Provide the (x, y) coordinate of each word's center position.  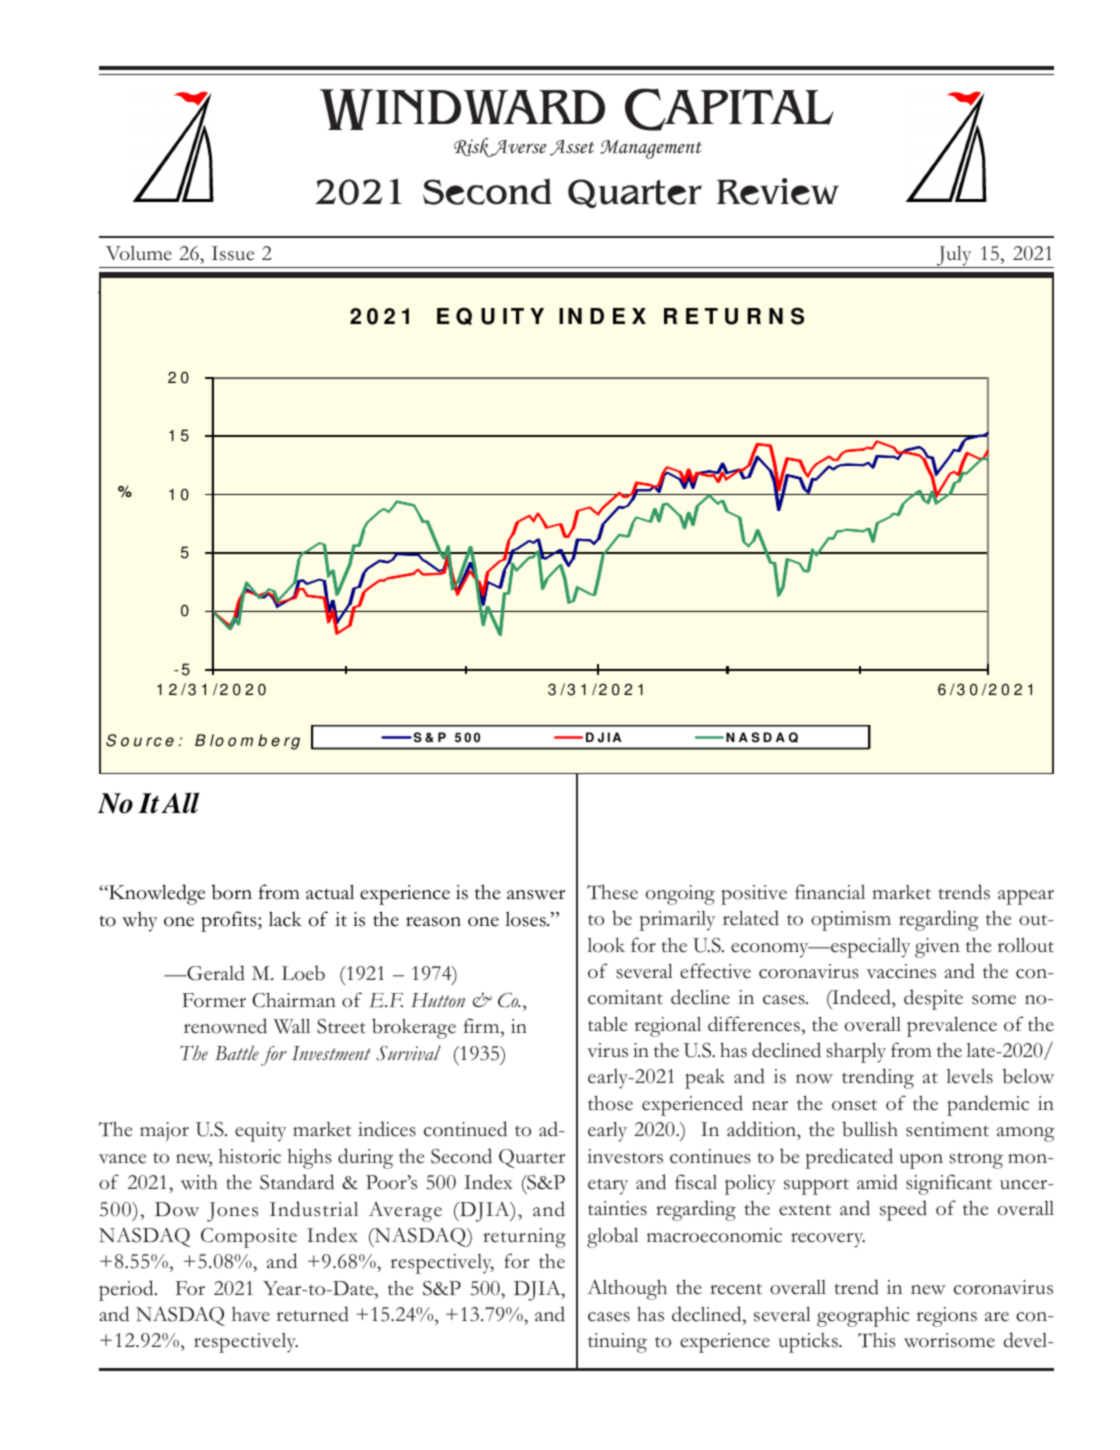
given (937, 948)
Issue (233, 253)
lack (285, 919)
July (954, 257)
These (612, 892)
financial (830, 892)
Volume (139, 253)
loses (526, 919)
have (251, 1314)
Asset (572, 148)
